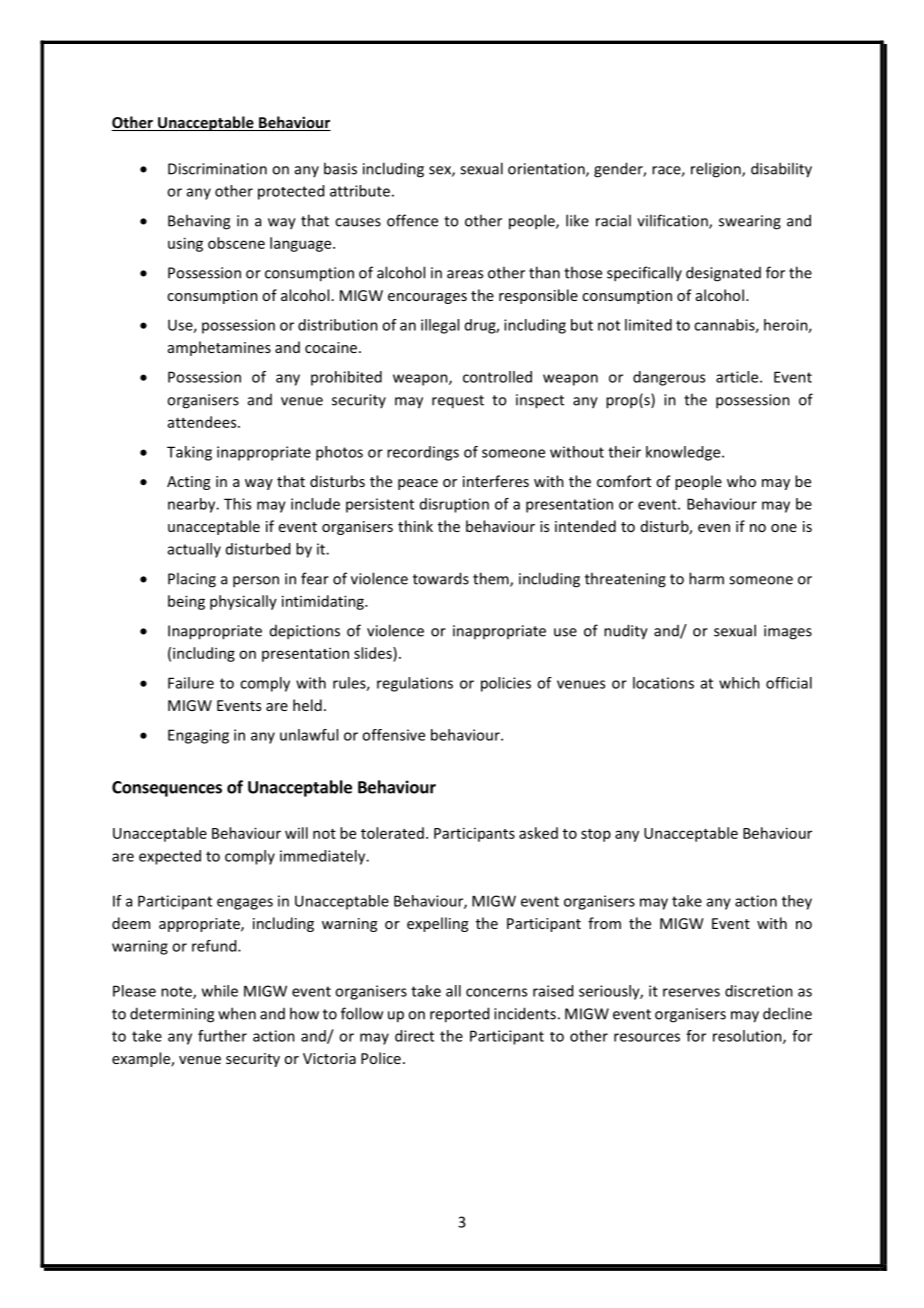  Describe the element at coordinates (412, 220) in the screenshot. I see `offence` at that location.
